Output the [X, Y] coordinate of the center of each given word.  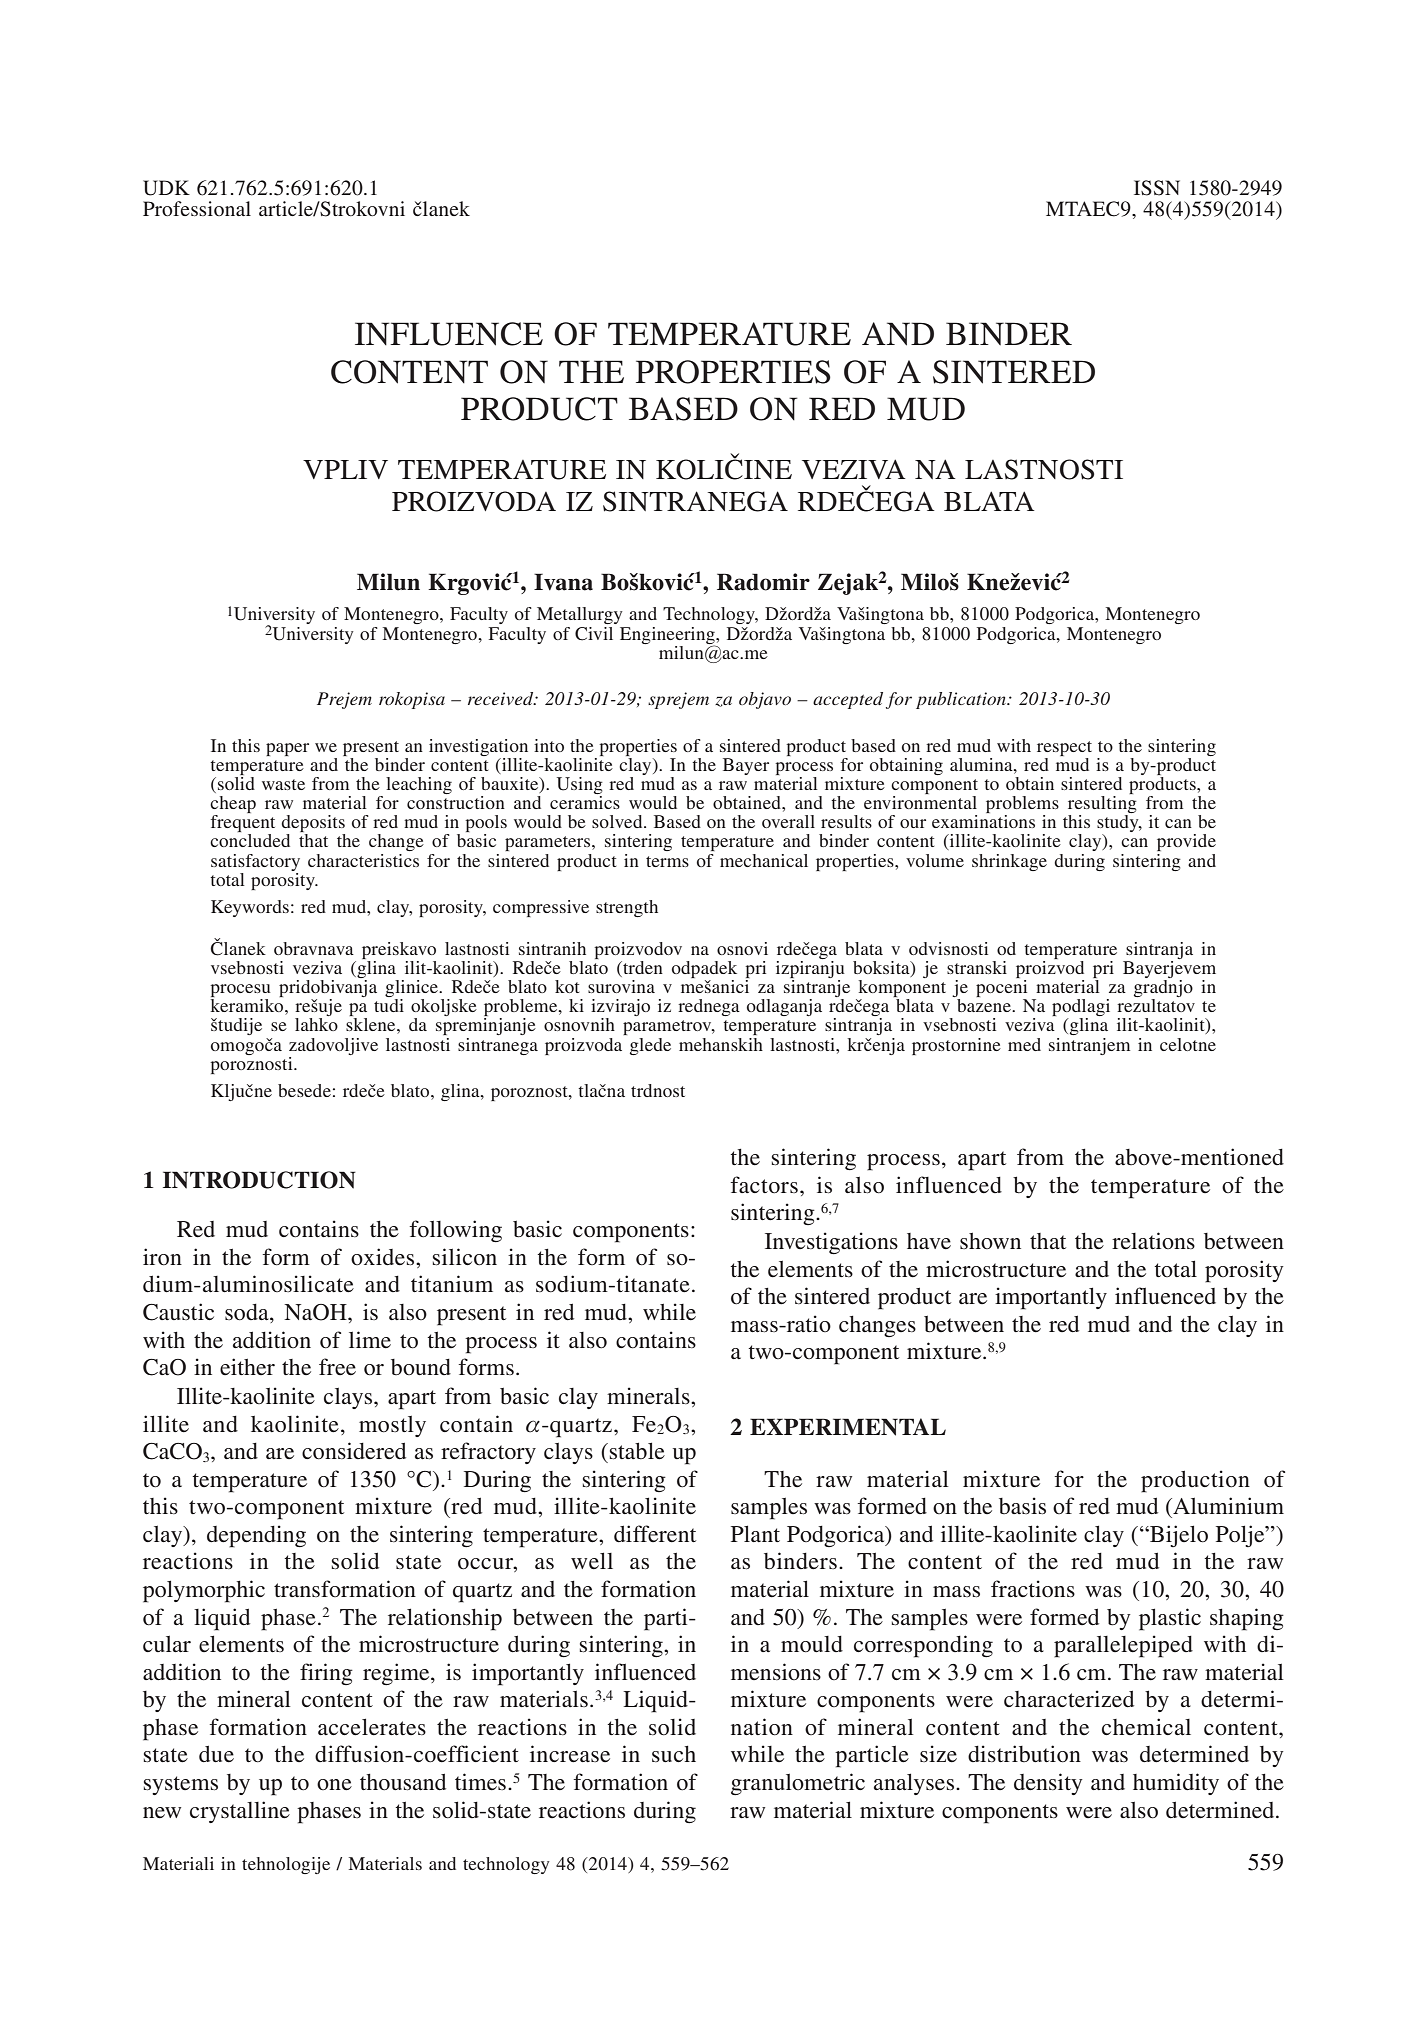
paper [287, 749]
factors [764, 1185]
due [216, 1754]
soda [248, 1313]
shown [990, 1241]
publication [962, 700]
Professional [197, 208]
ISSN [1157, 188]
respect [1064, 748]
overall [788, 821]
